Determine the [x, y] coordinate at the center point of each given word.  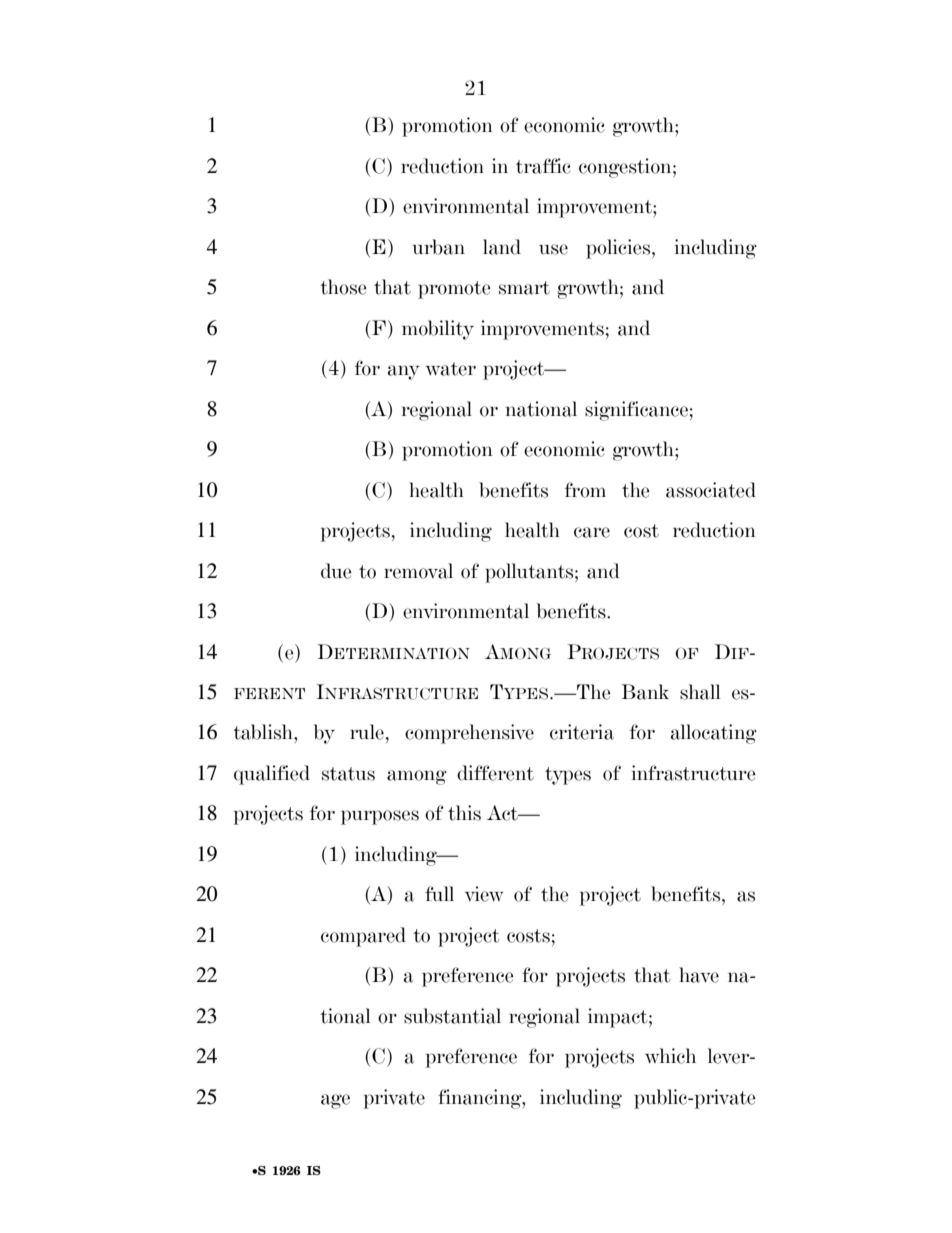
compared [363, 937]
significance [636, 411]
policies [619, 249]
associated [711, 490]
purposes [380, 817]
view [484, 894]
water [451, 369]
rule [367, 732]
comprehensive [469, 734]
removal [418, 571]
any [404, 372]
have [699, 975]
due [336, 571]
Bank [645, 692]
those [343, 287]
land [502, 247]
